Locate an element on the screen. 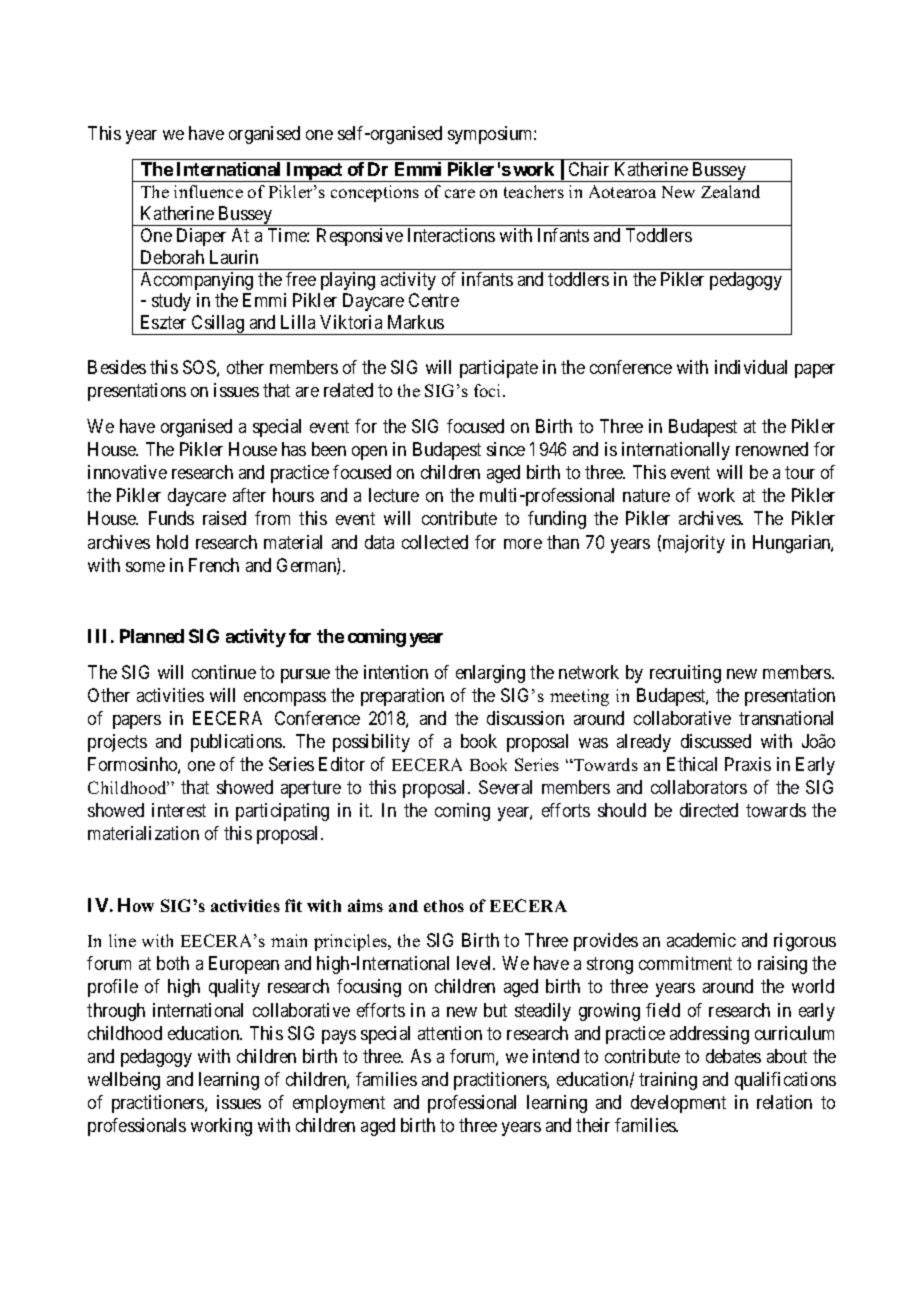 The width and height of the screenshot is (924, 1308). continue is located at coordinates (224, 672).
